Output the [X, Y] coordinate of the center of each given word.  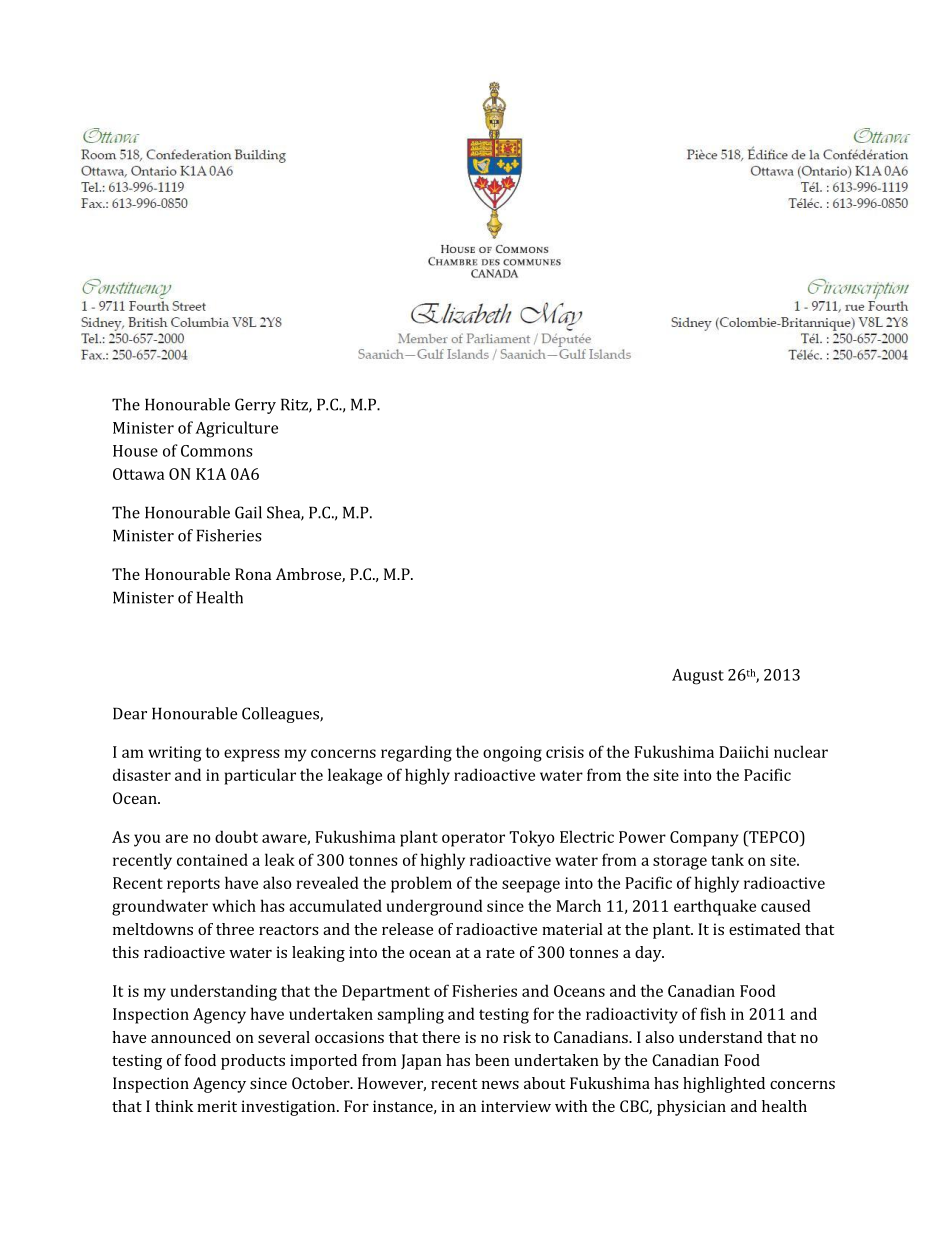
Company [704, 839]
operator [473, 839]
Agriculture [236, 429]
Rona [253, 574]
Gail [248, 512]
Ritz [295, 405]
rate [500, 953]
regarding [416, 753]
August [698, 677]
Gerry [255, 406]
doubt [236, 836]
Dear [130, 713]
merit [217, 1106]
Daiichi [744, 751]
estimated [765, 929]
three [235, 929]
